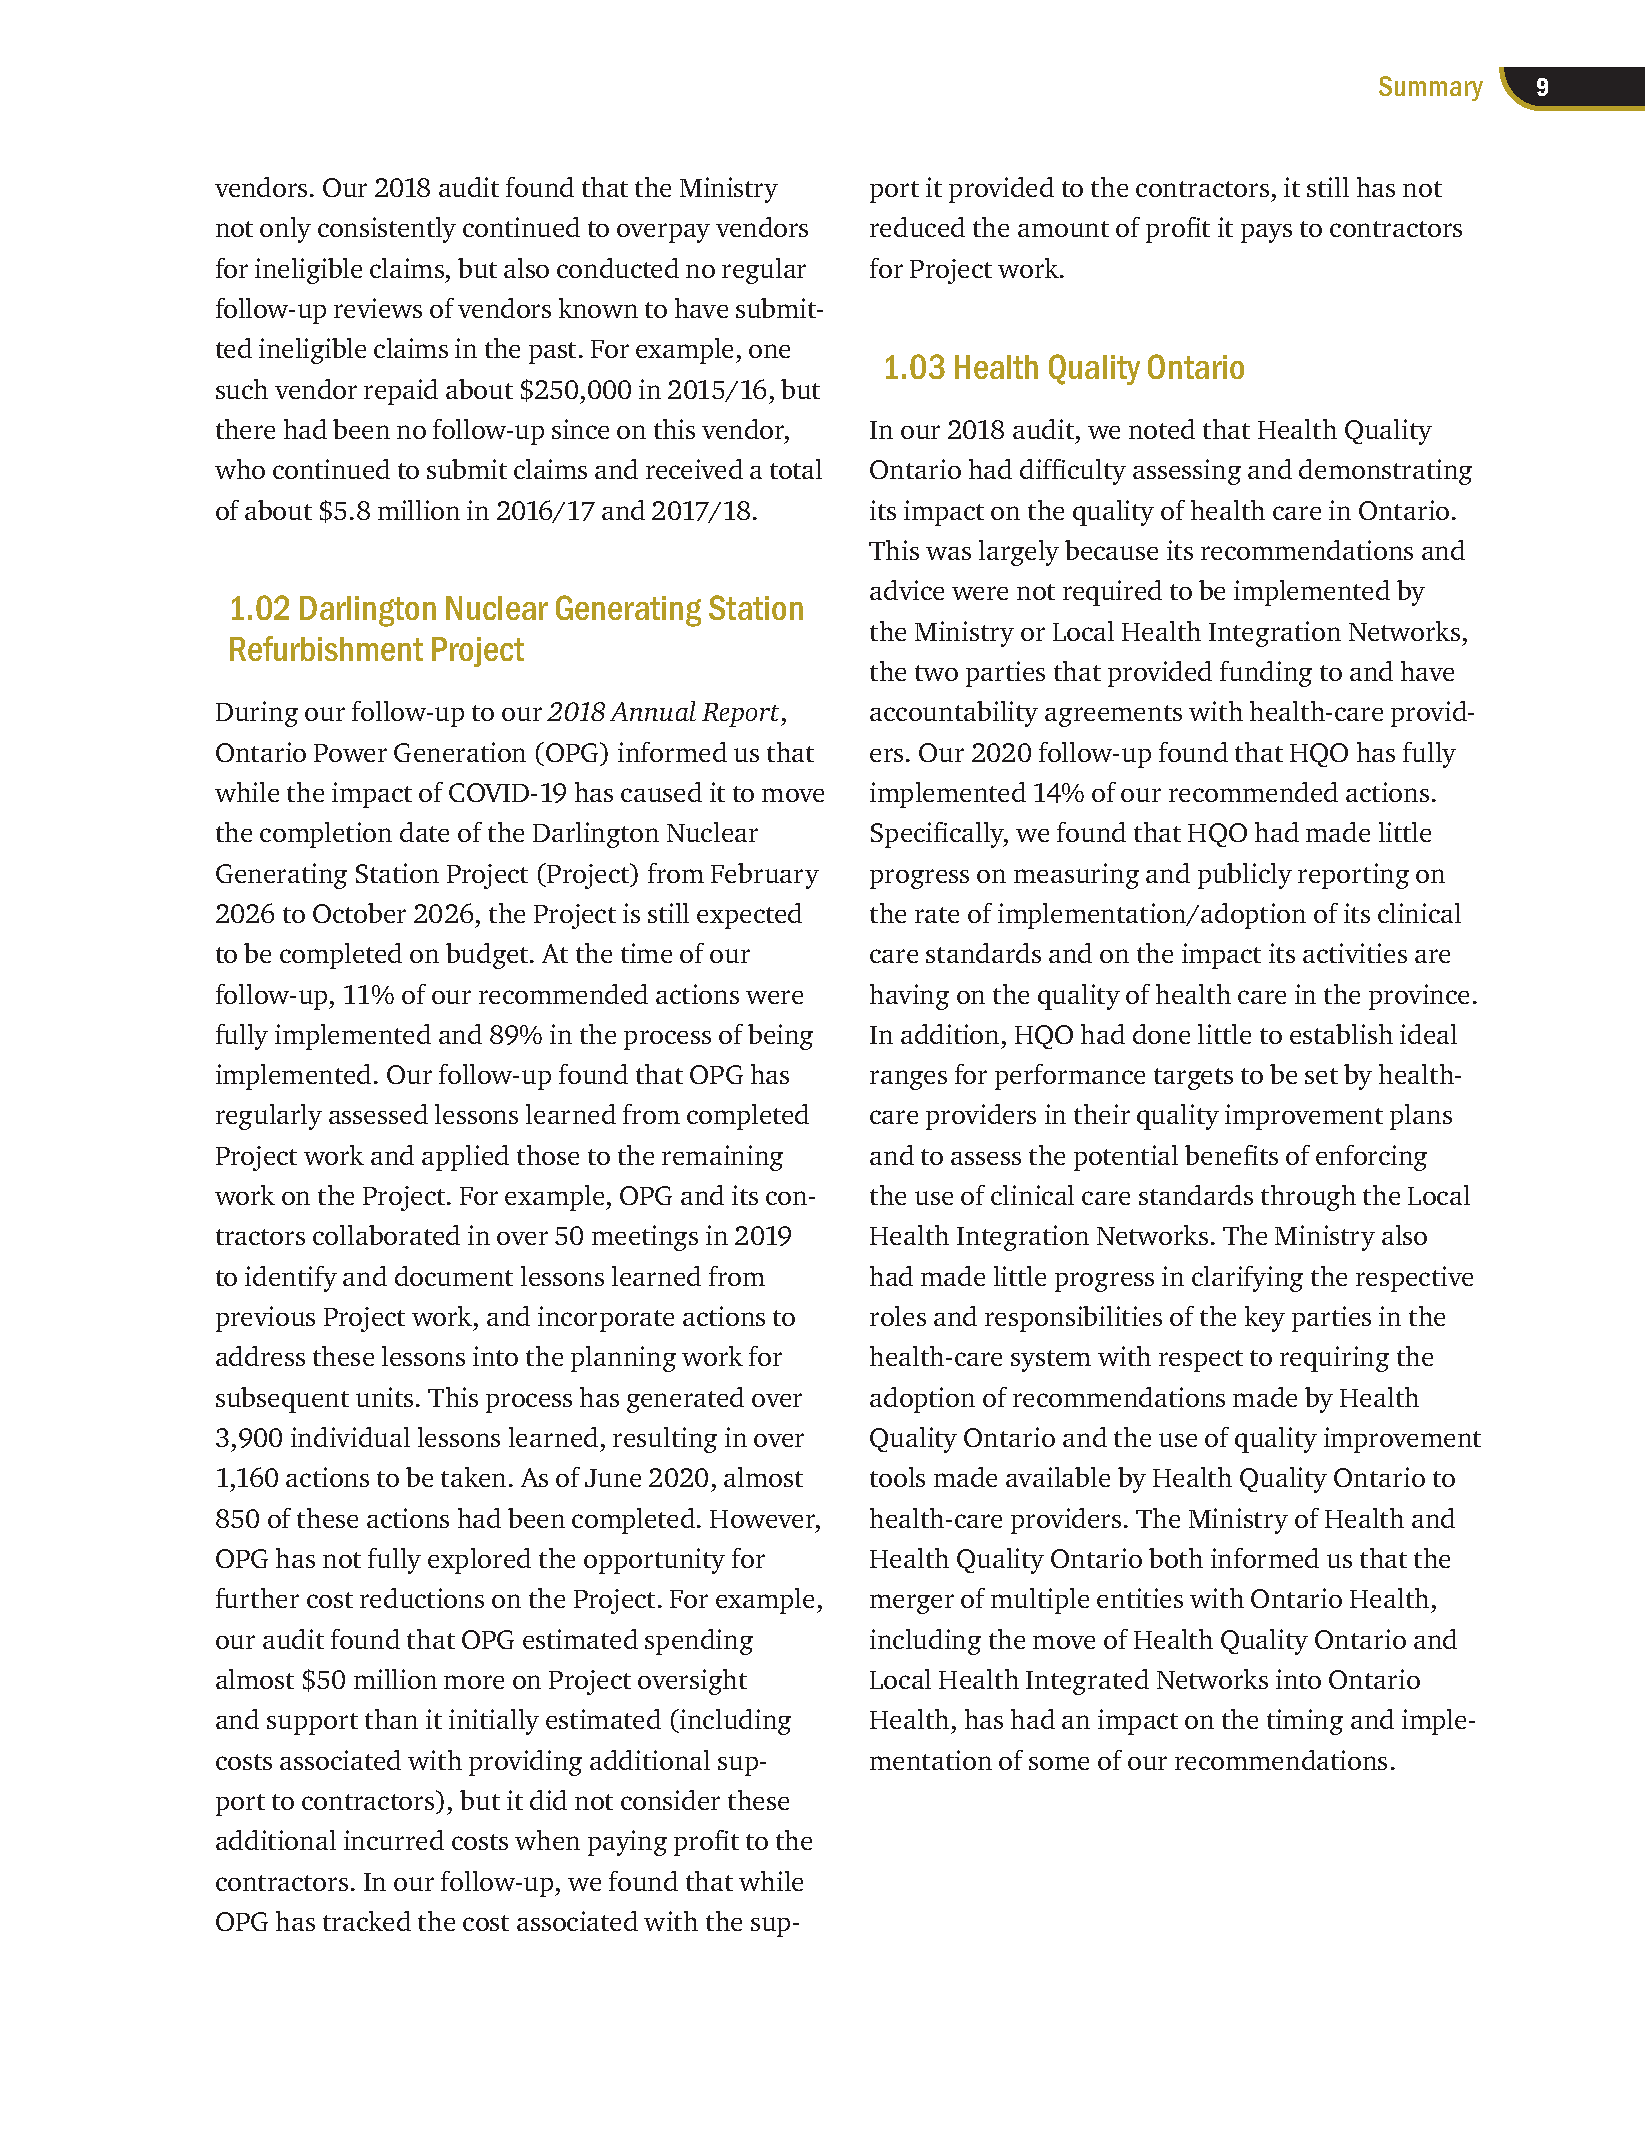 This screenshot has width=1645, height=2129. I want to click on Refurbishment, so click(326, 648).
